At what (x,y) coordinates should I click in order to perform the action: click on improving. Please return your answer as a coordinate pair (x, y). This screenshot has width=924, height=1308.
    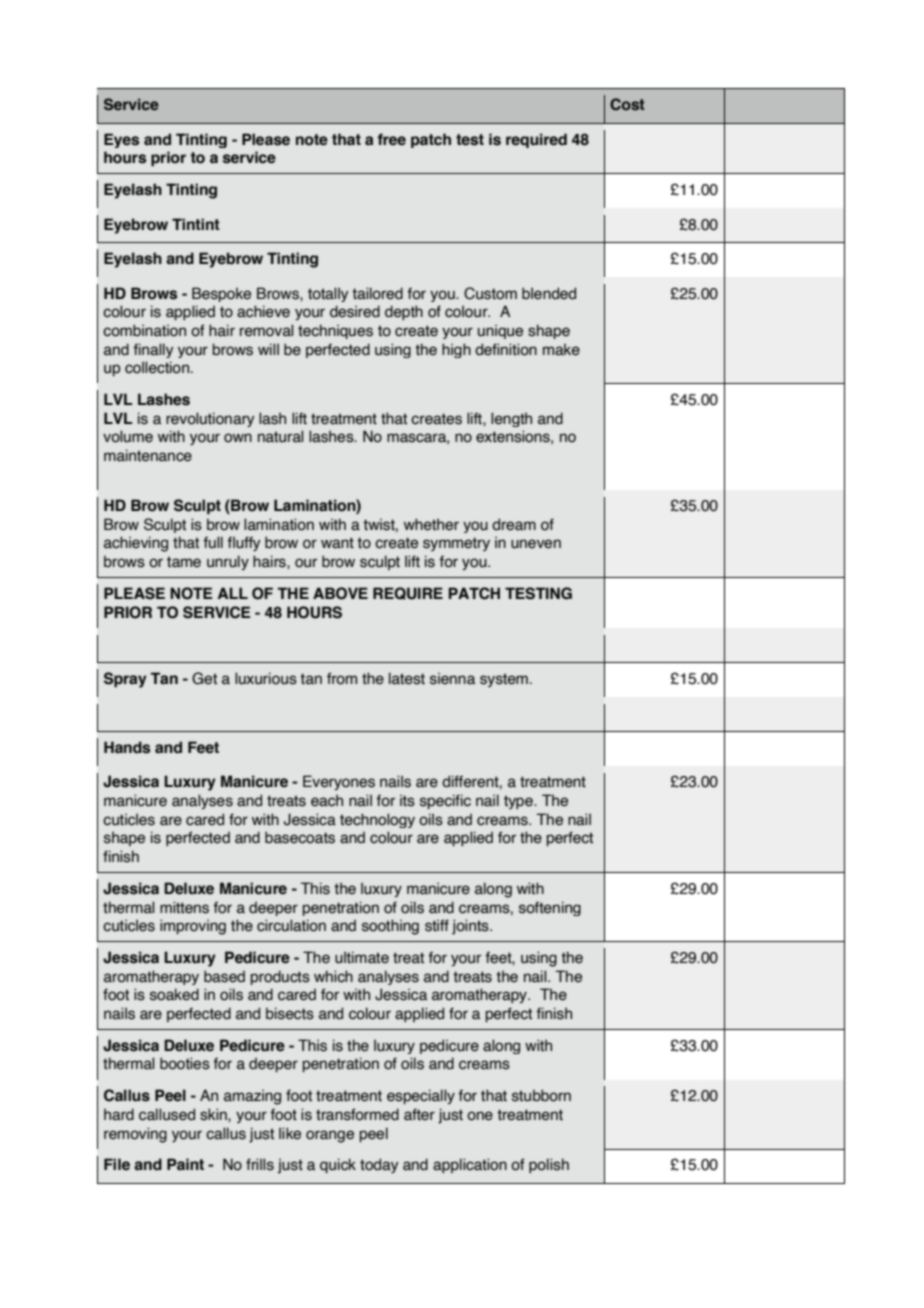
    Looking at the image, I should click on (193, 927).
